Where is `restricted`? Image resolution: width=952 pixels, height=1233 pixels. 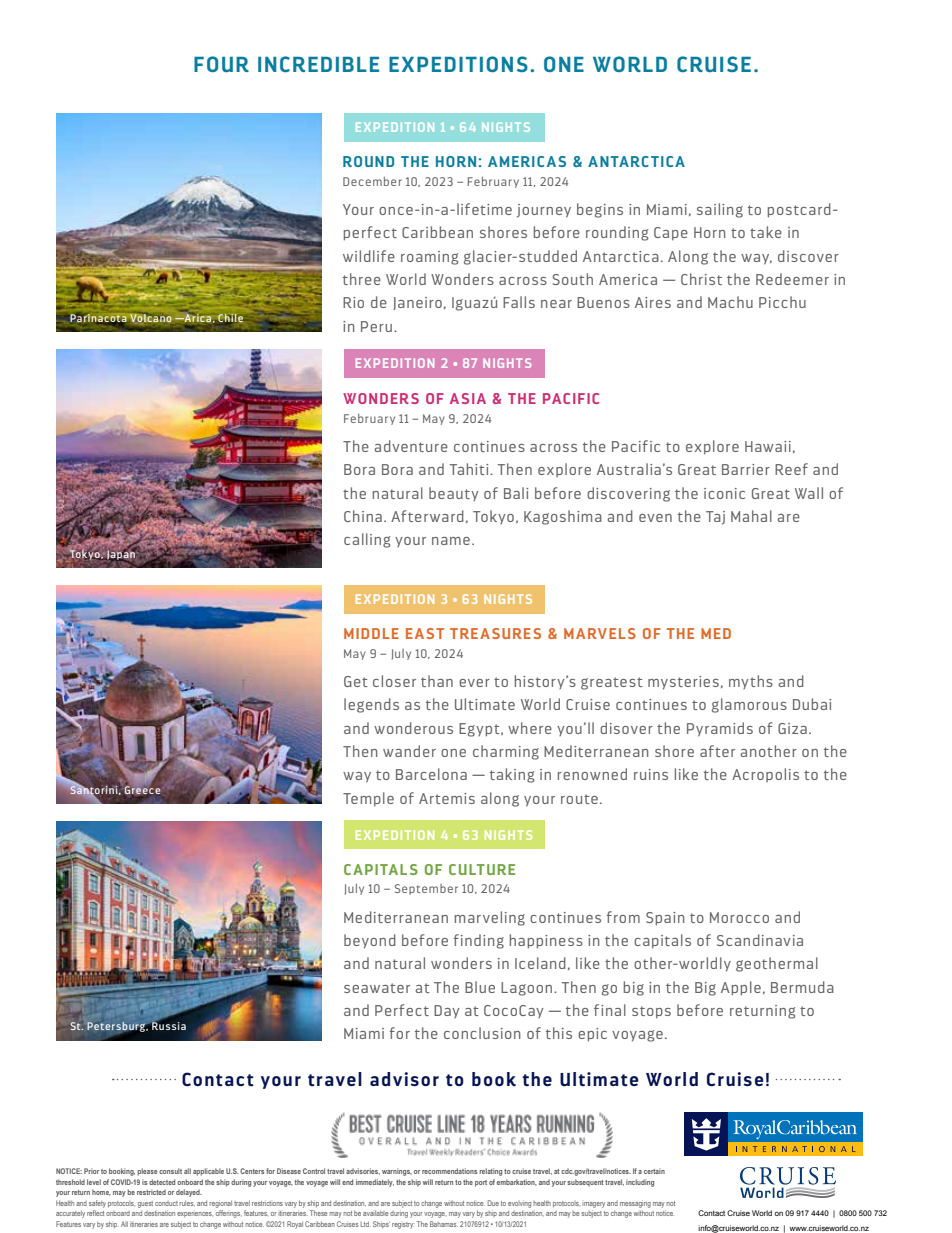
restricted is located at coordinates (151, 1192).
